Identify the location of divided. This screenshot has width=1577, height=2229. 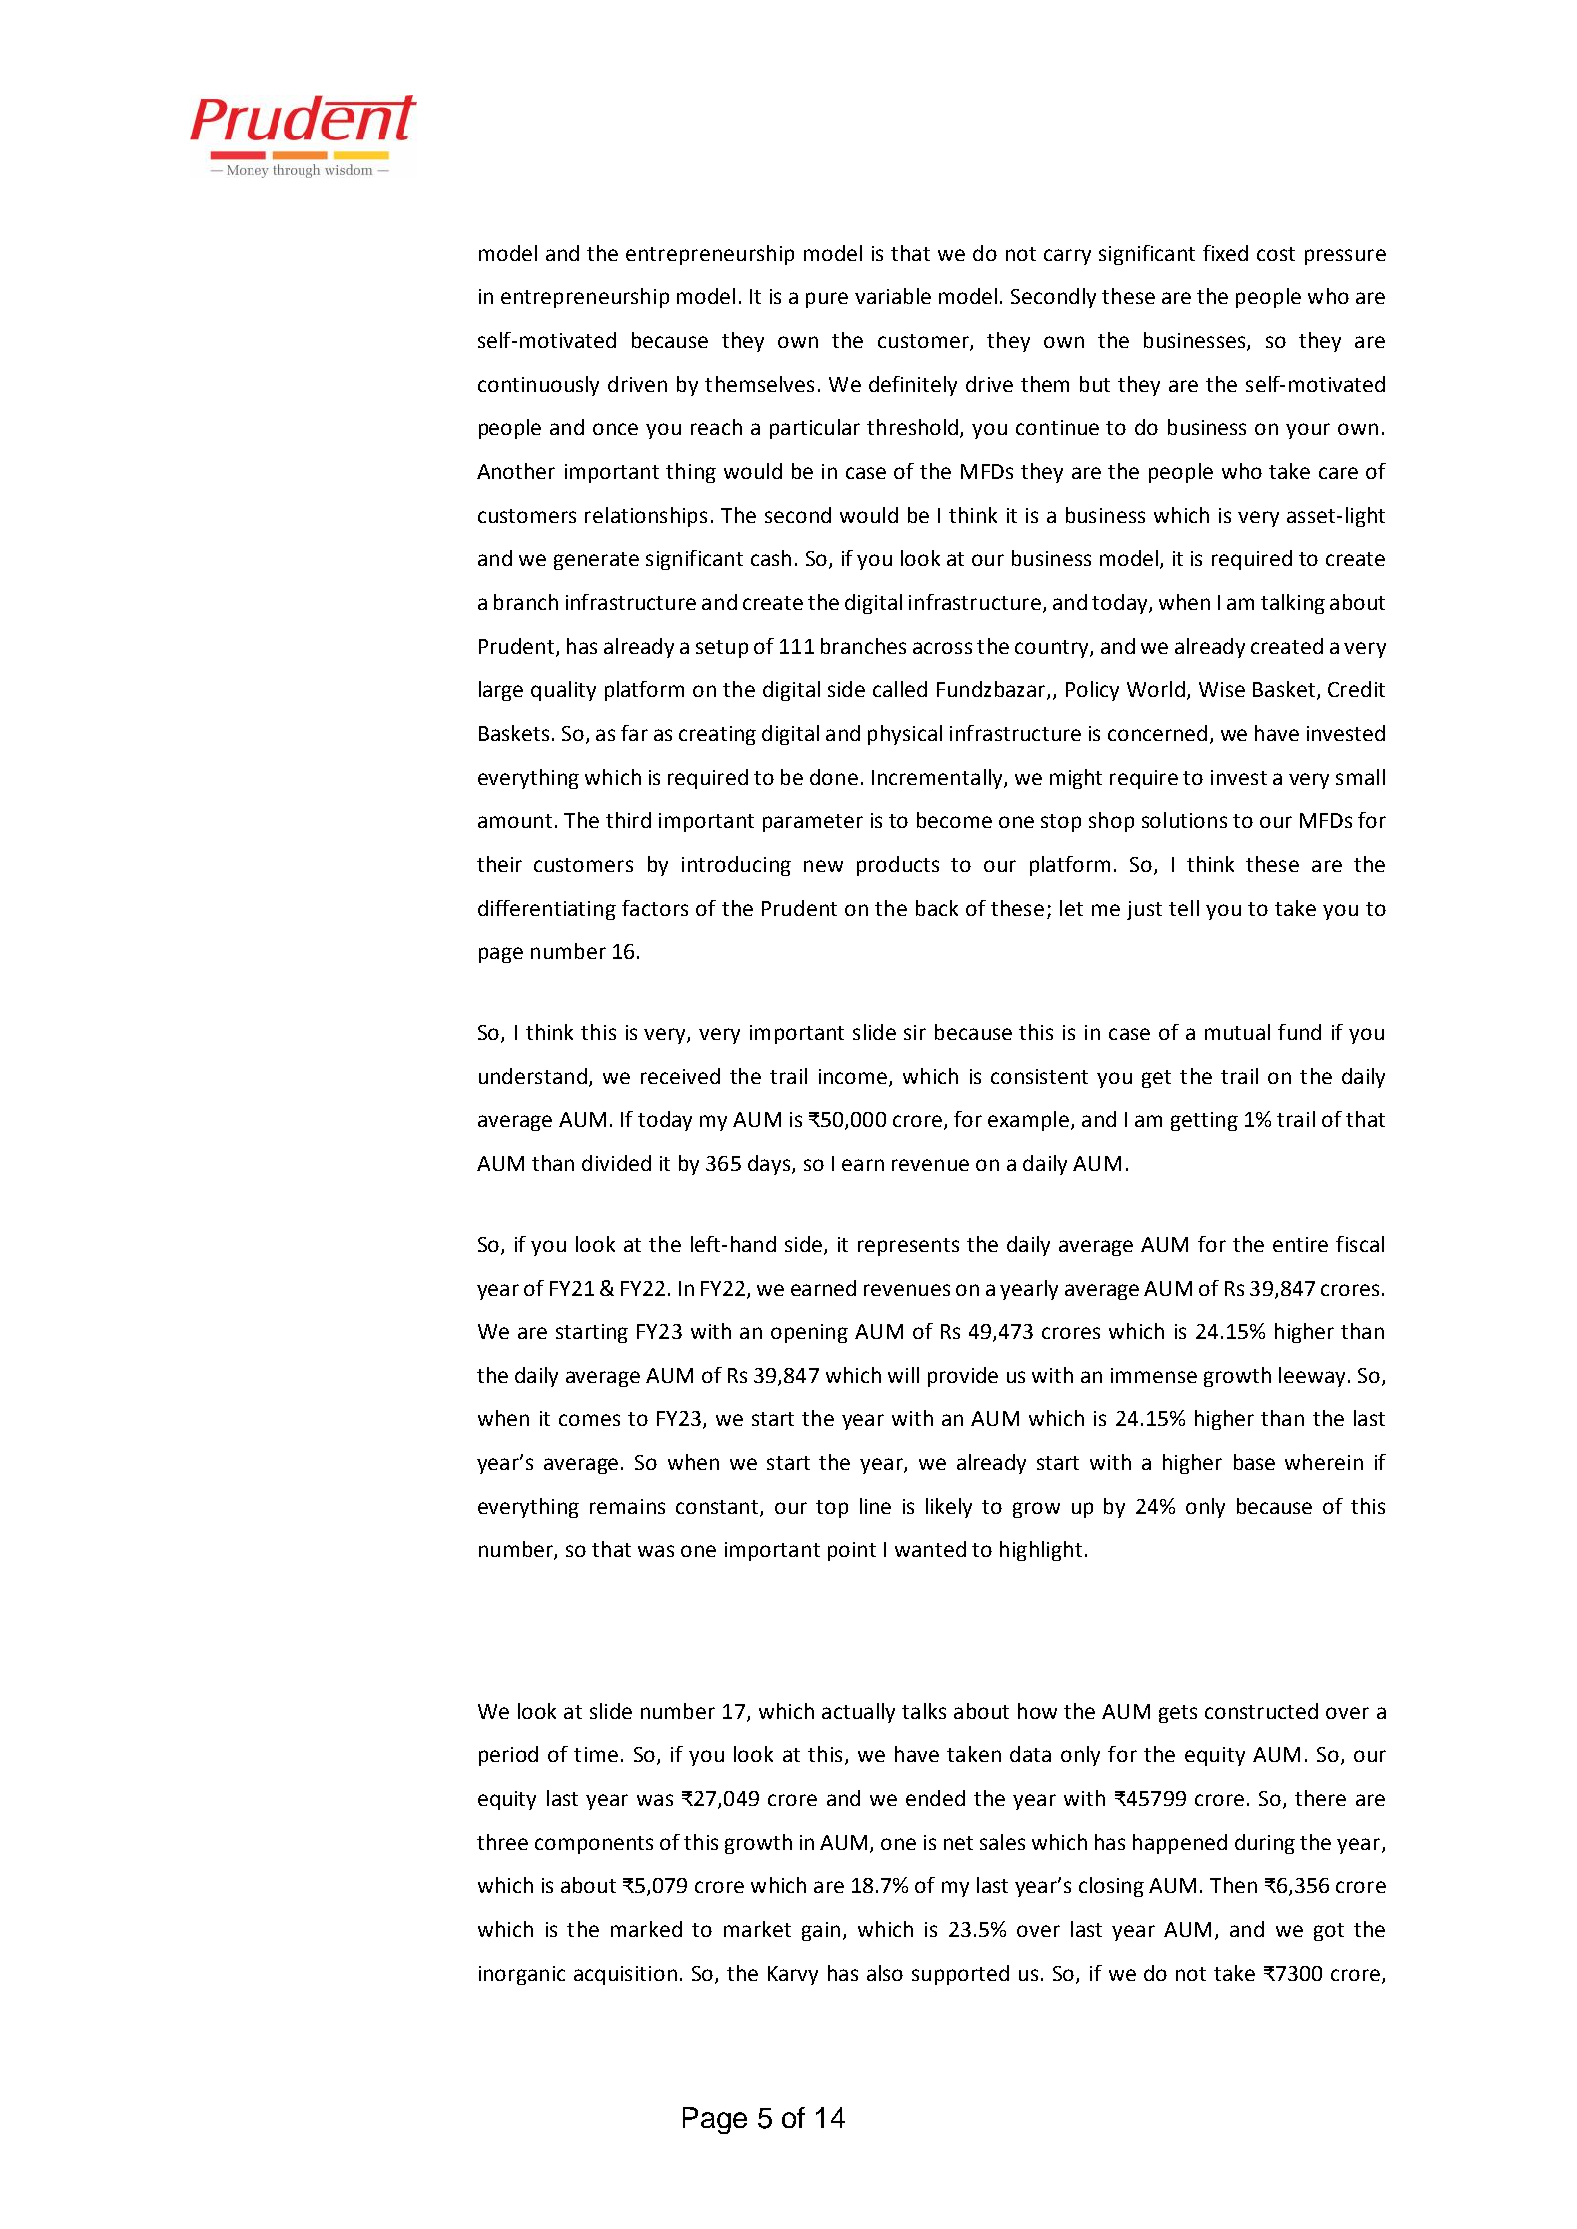
(616, 1163).
